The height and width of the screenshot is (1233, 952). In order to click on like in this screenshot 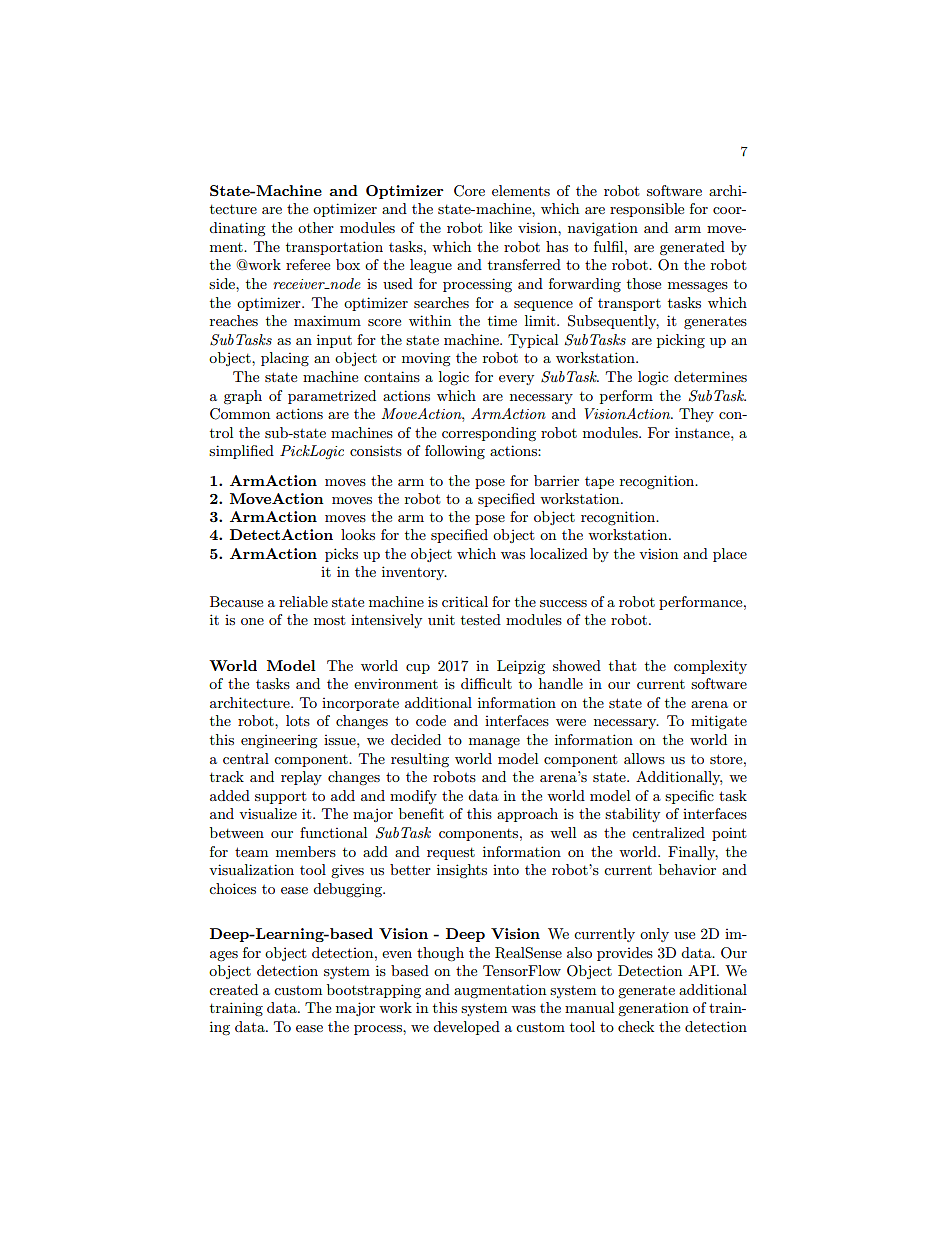, I will do `click(500, 227)`.
